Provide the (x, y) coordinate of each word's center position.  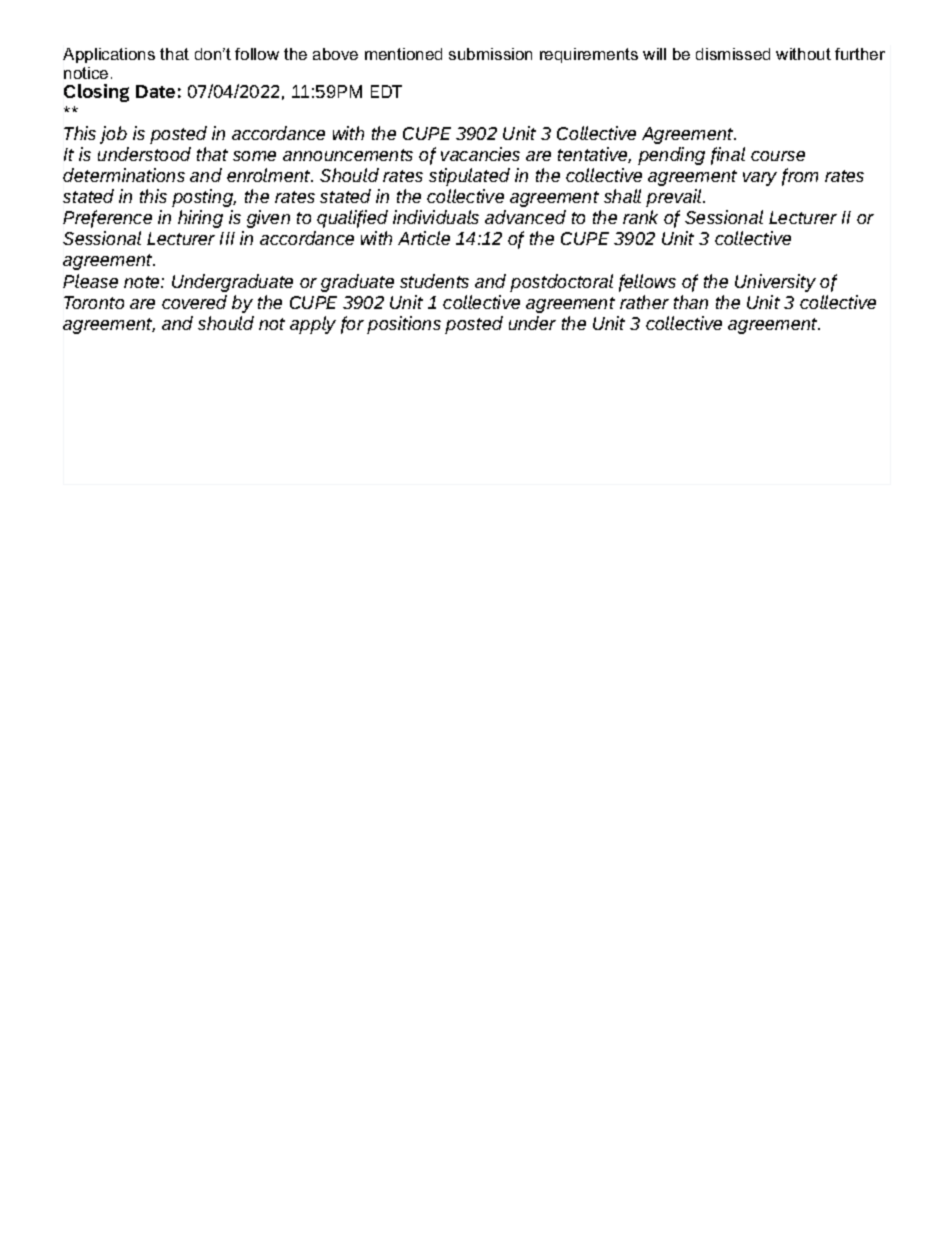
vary (760, 179)
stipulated (469, 177)
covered (194, 302)
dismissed (733, 54)
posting (204, 198)
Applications (109, 55)
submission (490, 54)
